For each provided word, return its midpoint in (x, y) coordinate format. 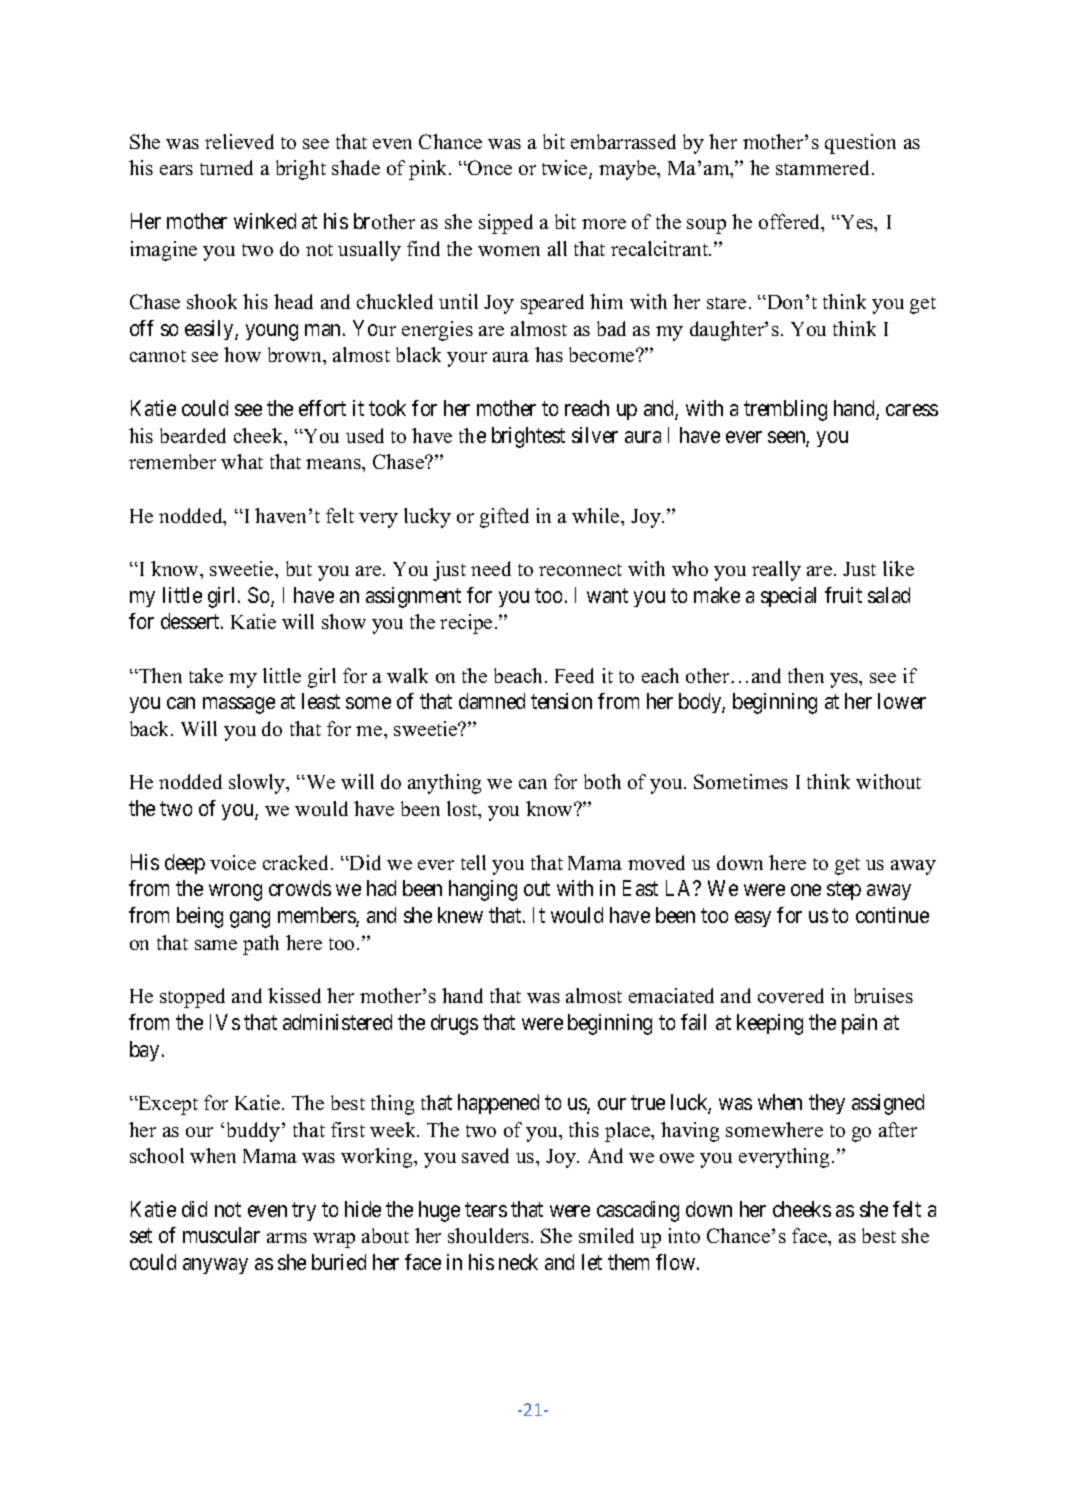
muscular (221, 1235)
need (491, 568)
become (603, 354)
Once (489, 167)
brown (296, 356)
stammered (824, 167)
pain (859, 1024)
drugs (454, 1024)
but (299, 568)
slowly (258, 784)
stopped (192, 998)
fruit (843, 595)
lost (463, 810)
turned (226, 167)
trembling (785, 410)
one (806, 890)
